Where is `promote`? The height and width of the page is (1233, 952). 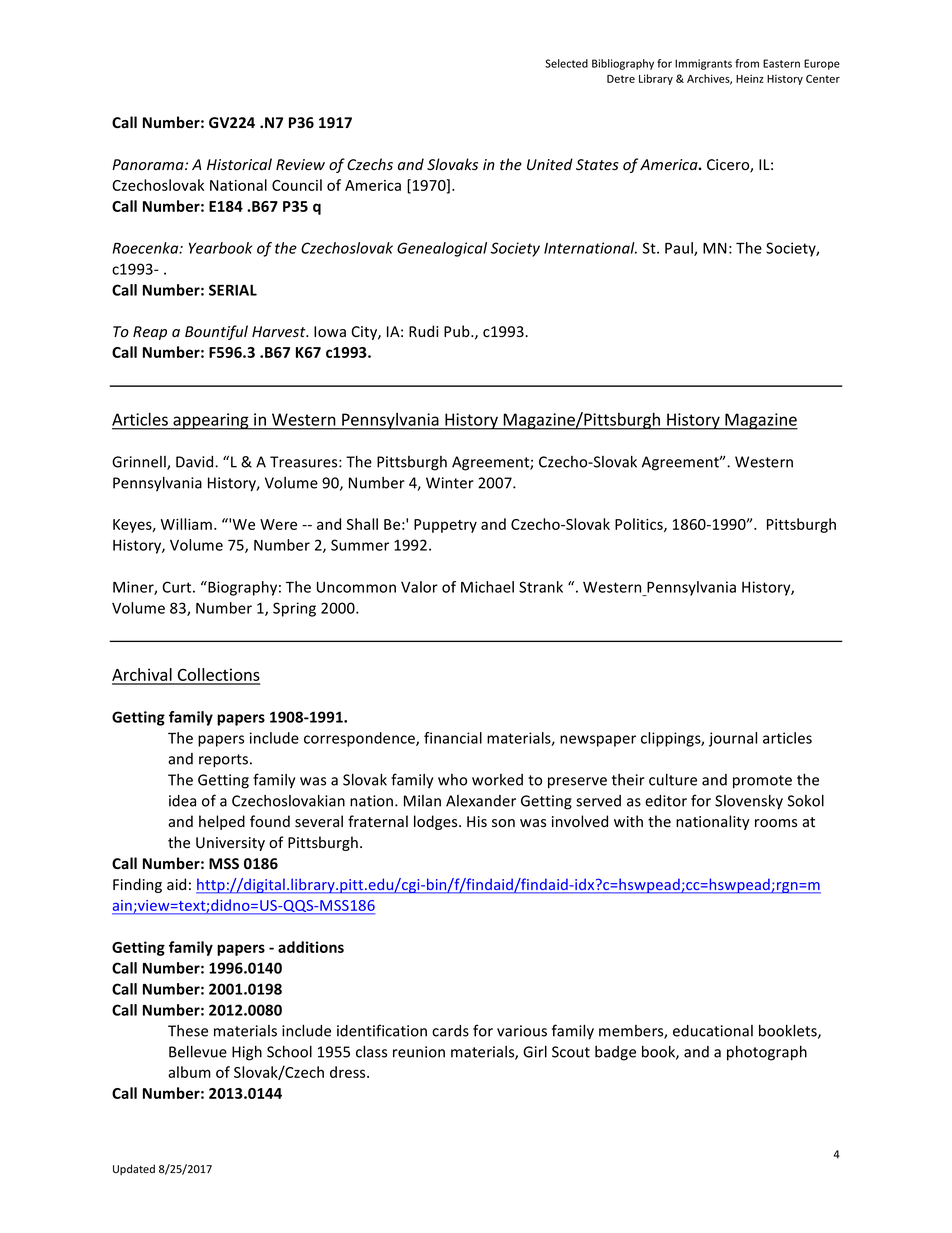
promote is located at coordinates (762, 782).
